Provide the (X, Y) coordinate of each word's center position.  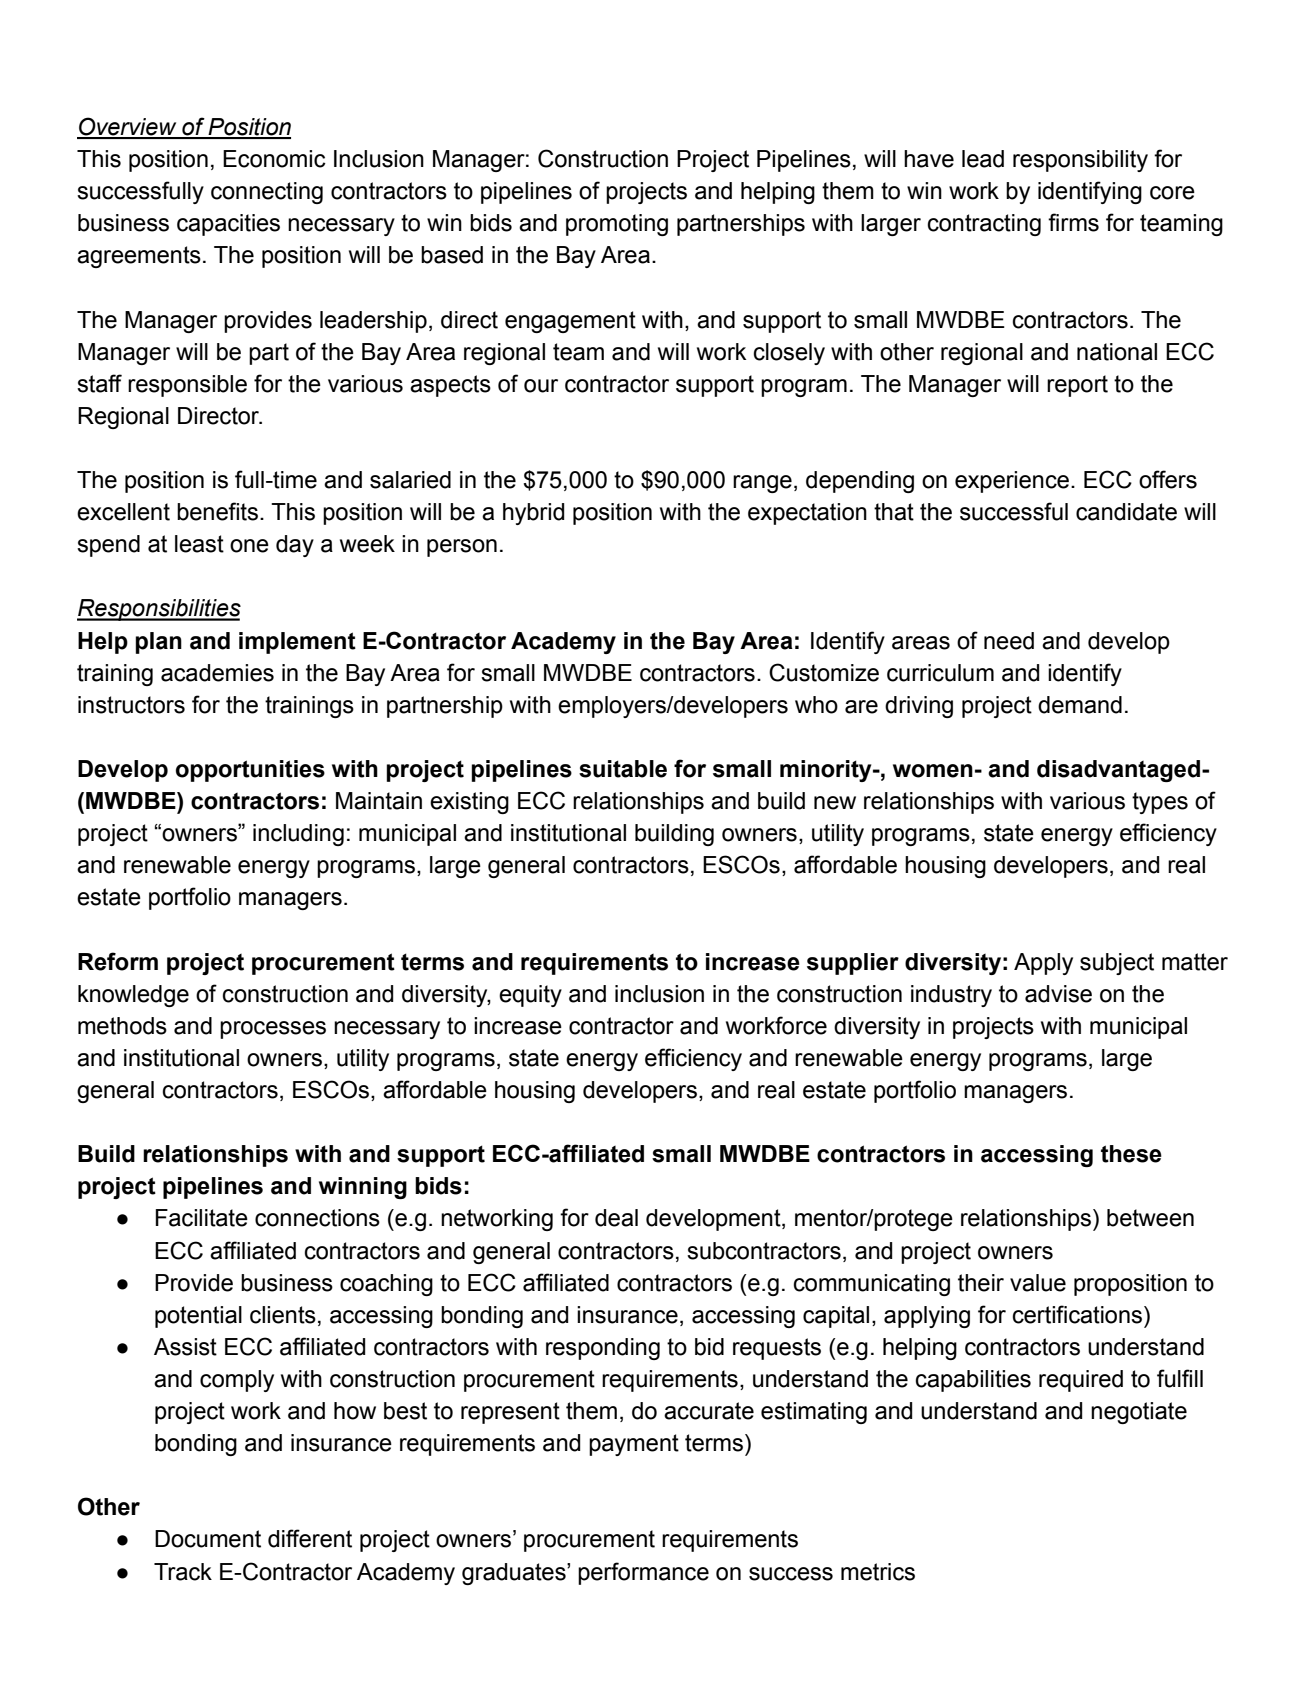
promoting (617, 225)
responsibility (1080, 161)
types (1160, 803)
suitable (623, 769)
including (298, 835)
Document (208, 1539)
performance (643, 1573)
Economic (274, 159)
